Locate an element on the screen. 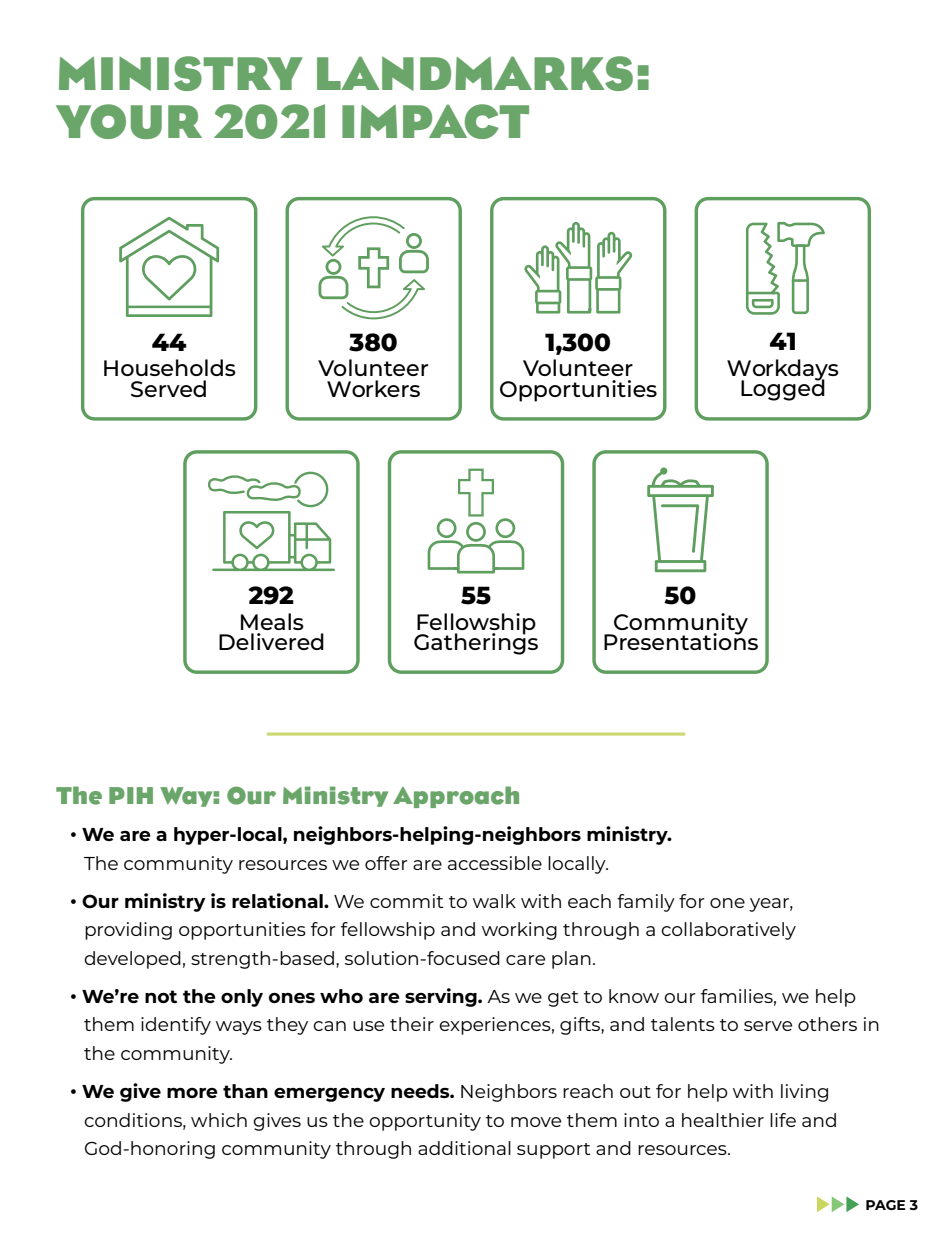  which is located at coordinates (219, 1120).
